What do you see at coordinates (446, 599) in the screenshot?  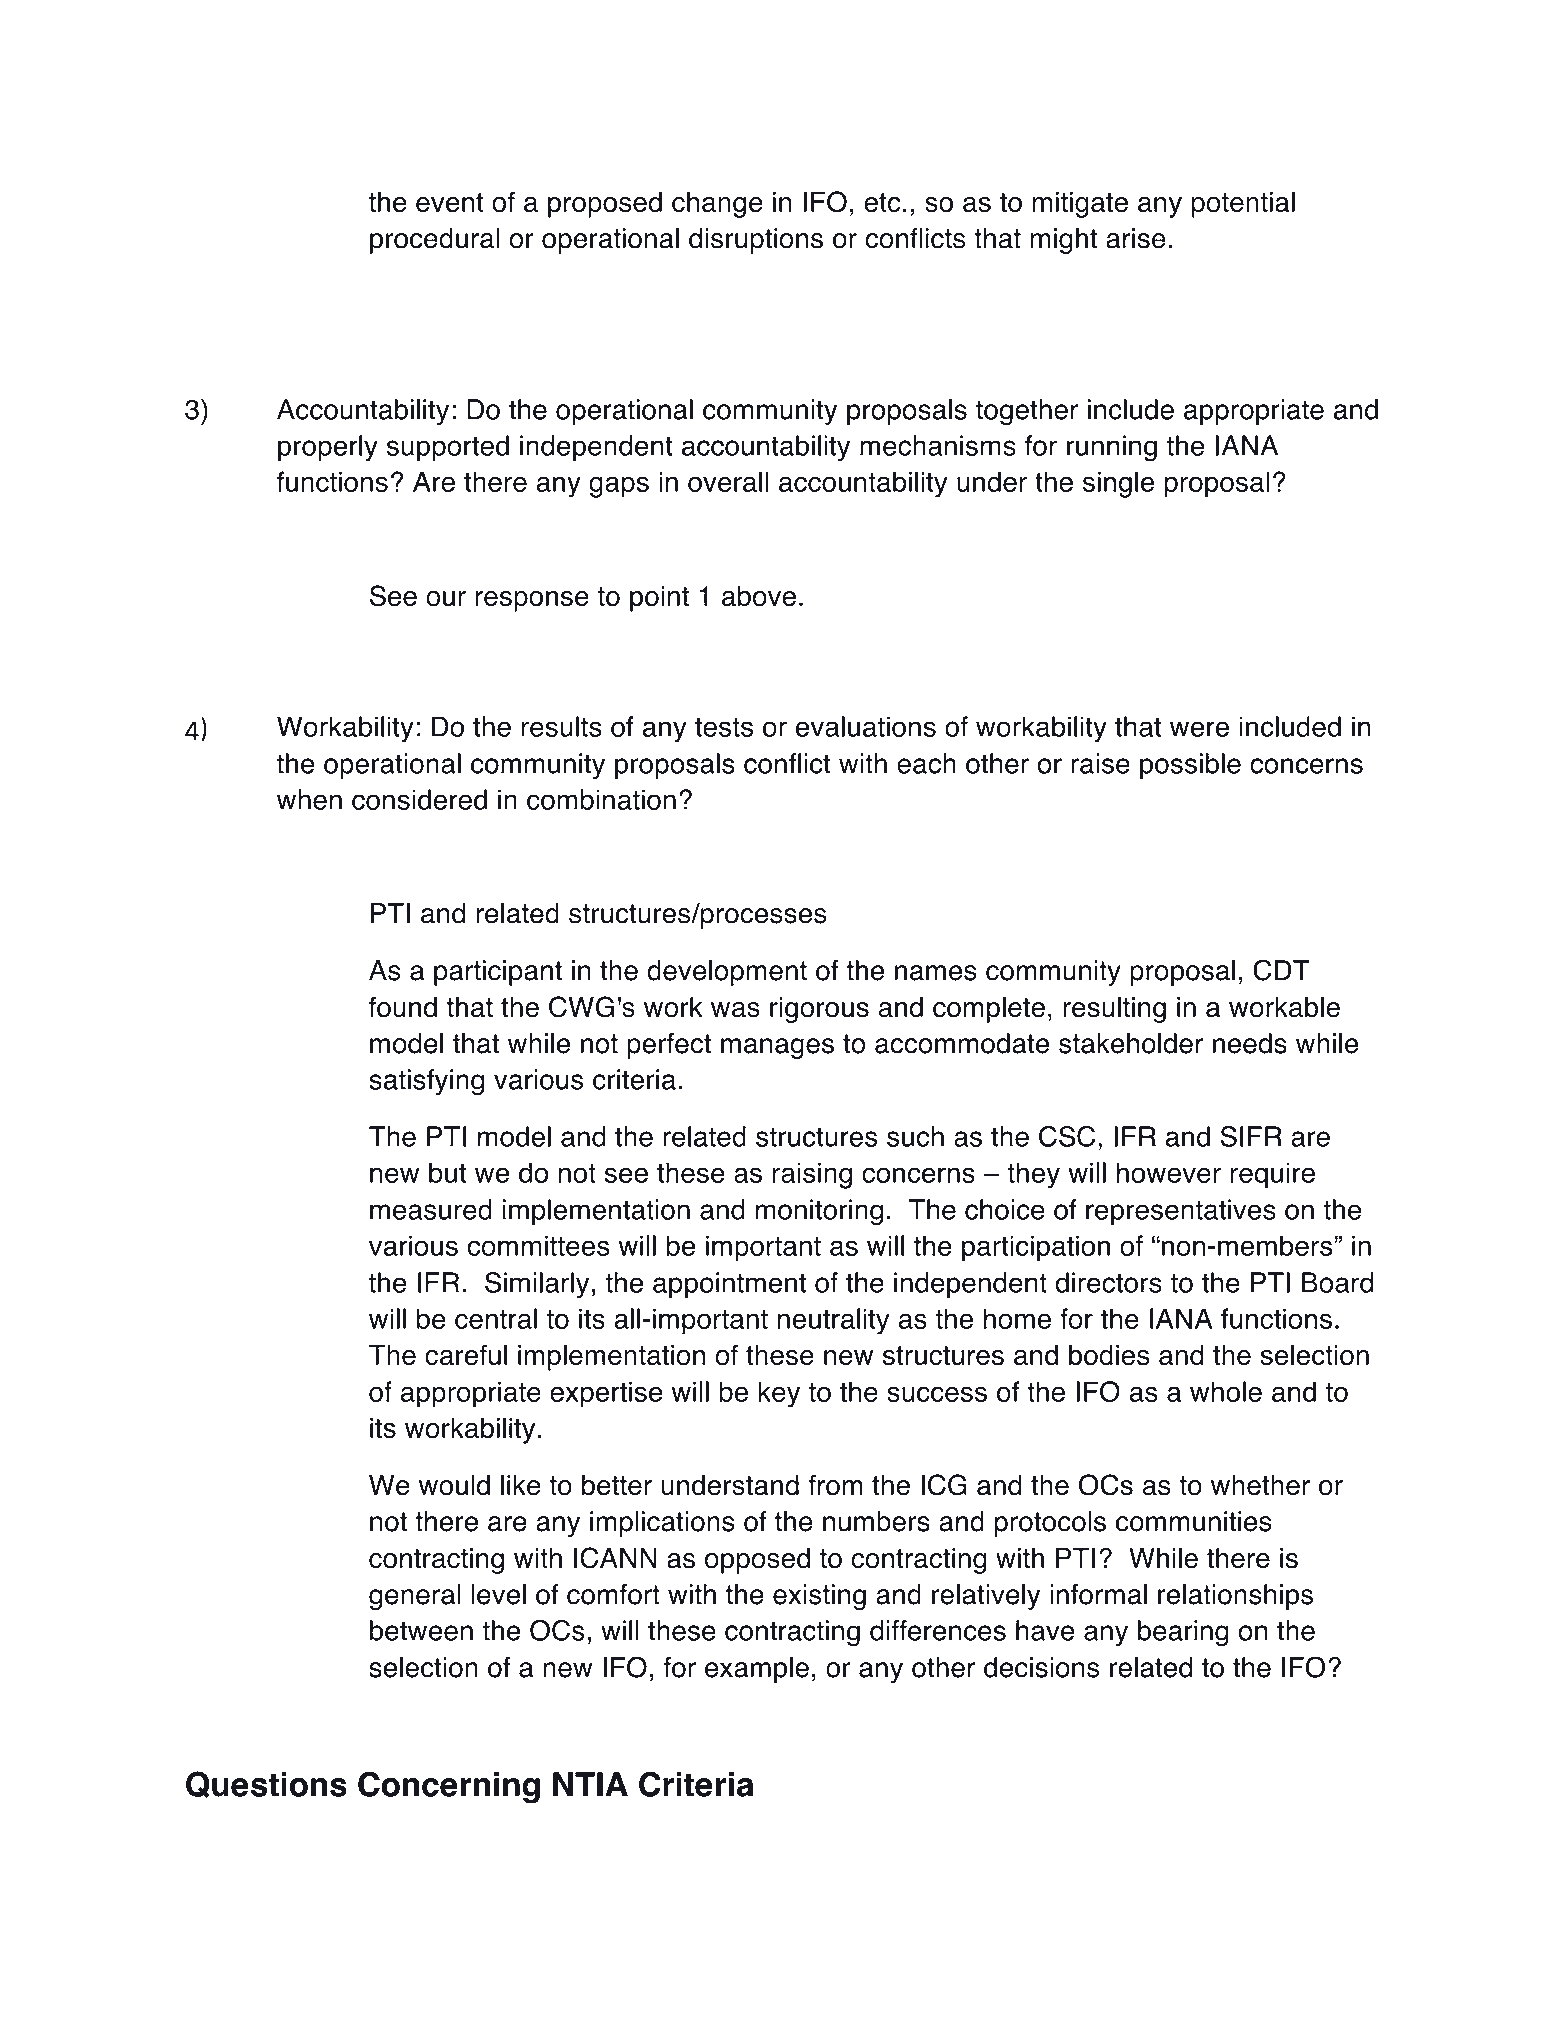 I see `our` at bounding box center [446, 599].
